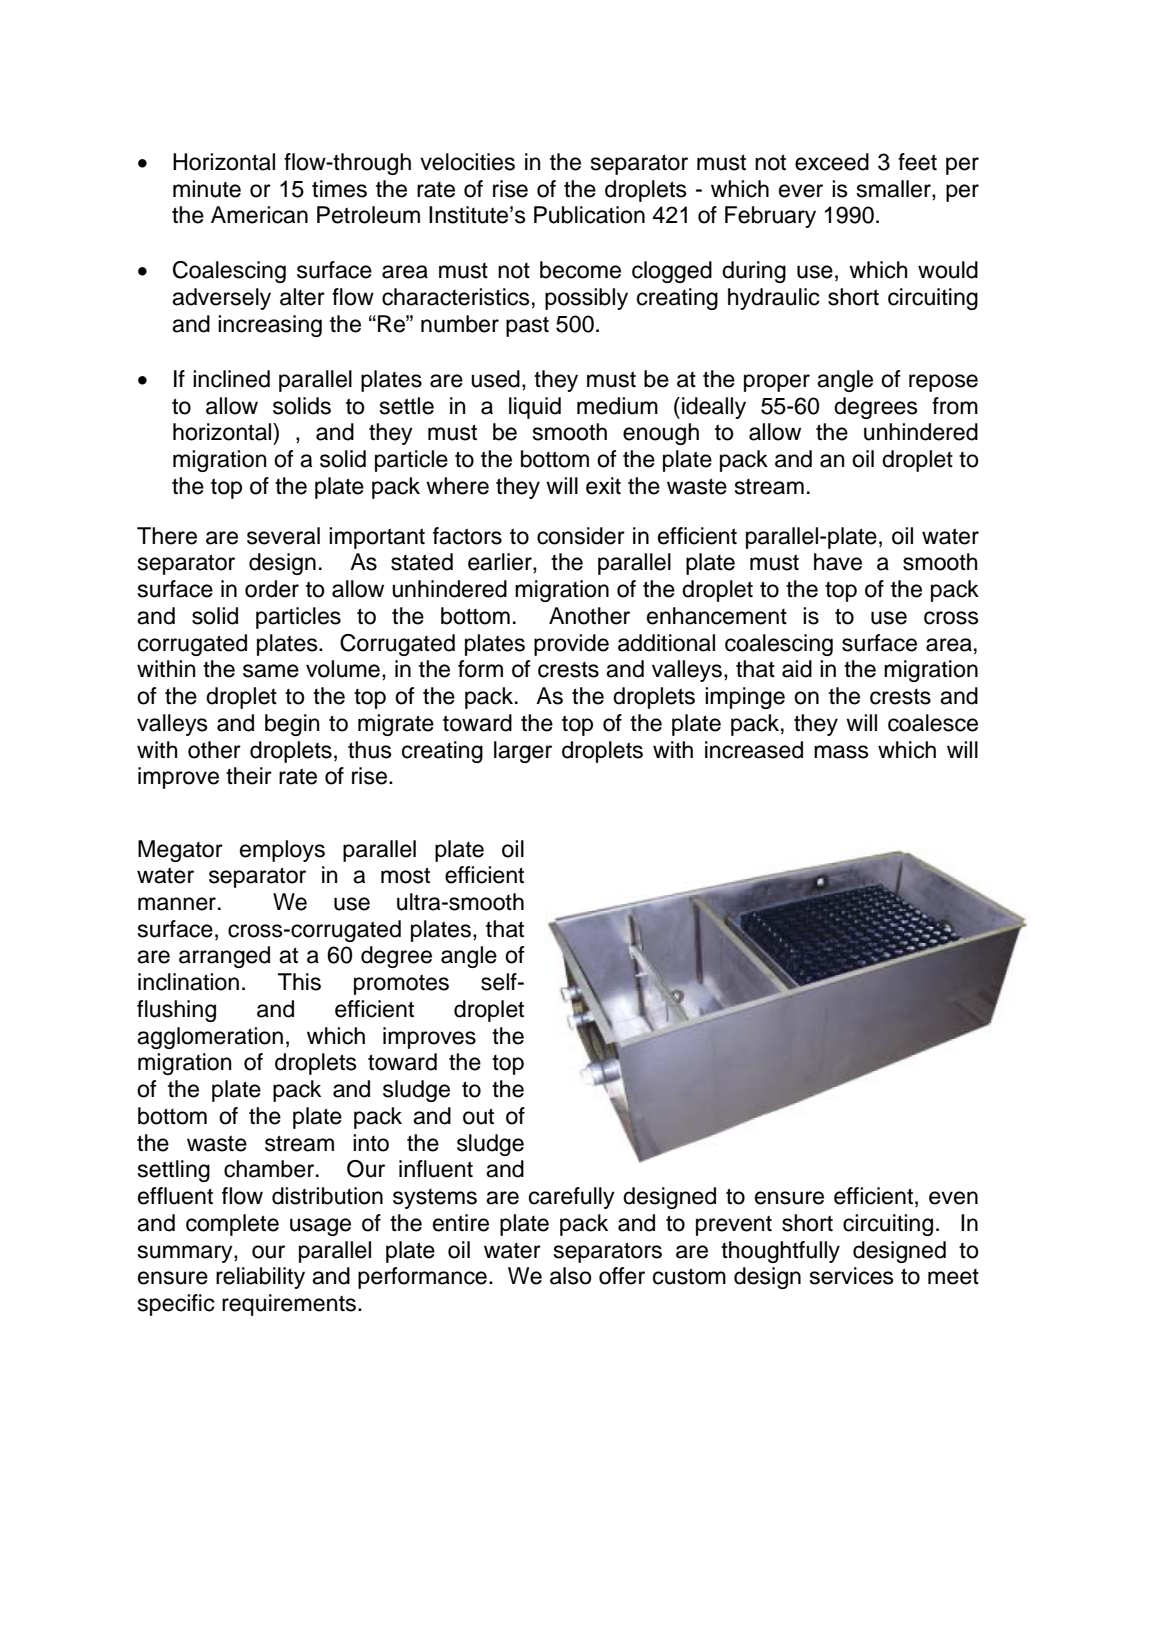  What do you see at coordinates (292, 725) in the screenshot?
I see `begin` at bounding box center [292, 725].
